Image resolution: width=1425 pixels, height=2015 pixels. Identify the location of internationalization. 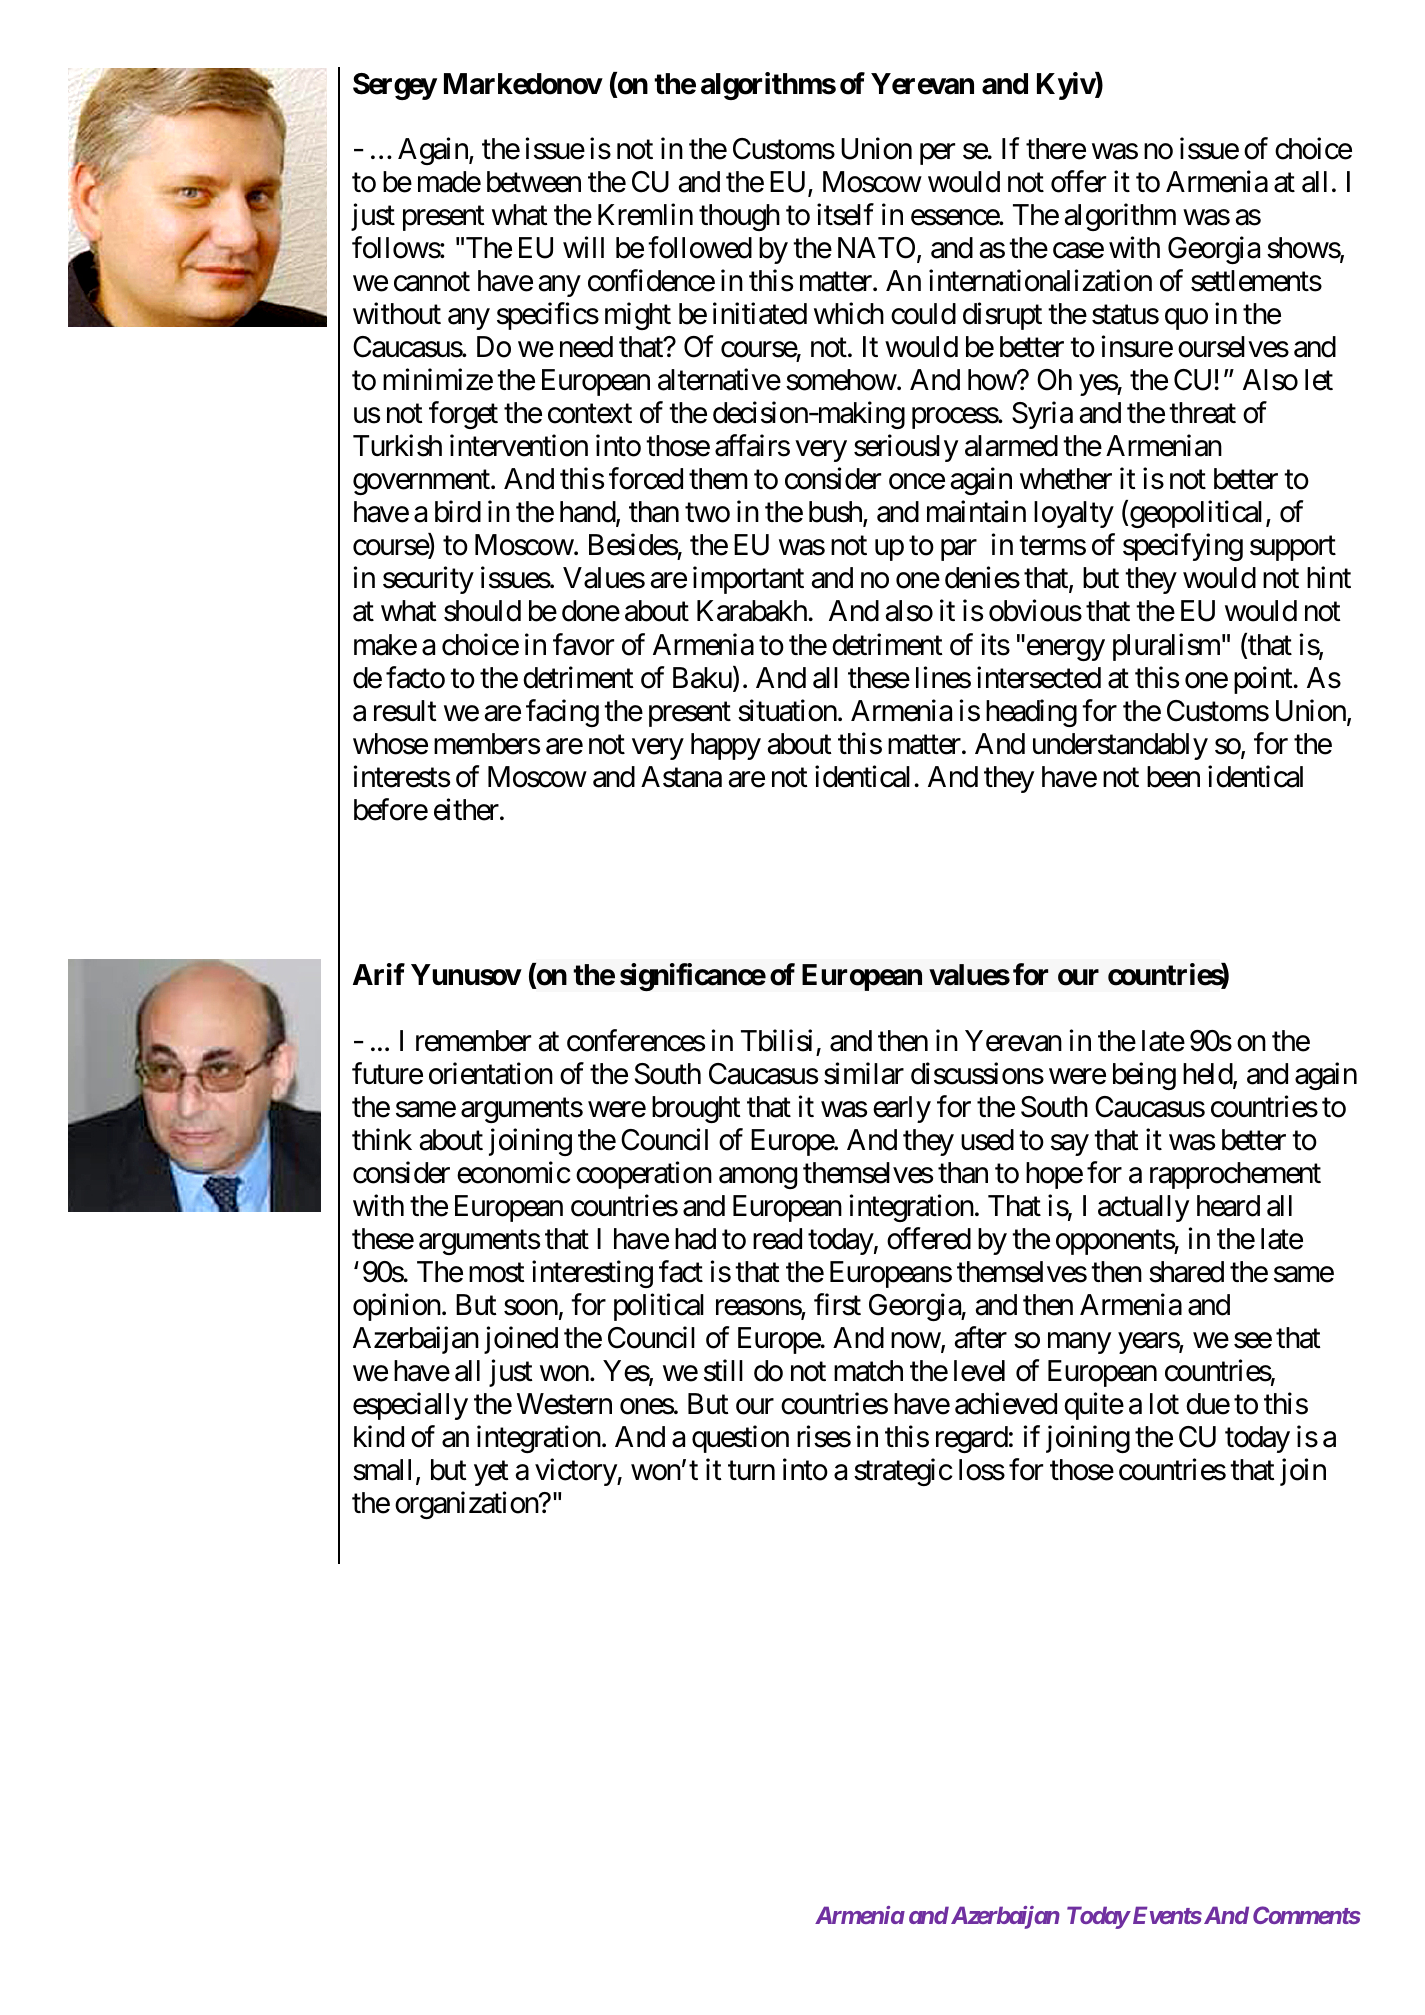
(1040, 281).
